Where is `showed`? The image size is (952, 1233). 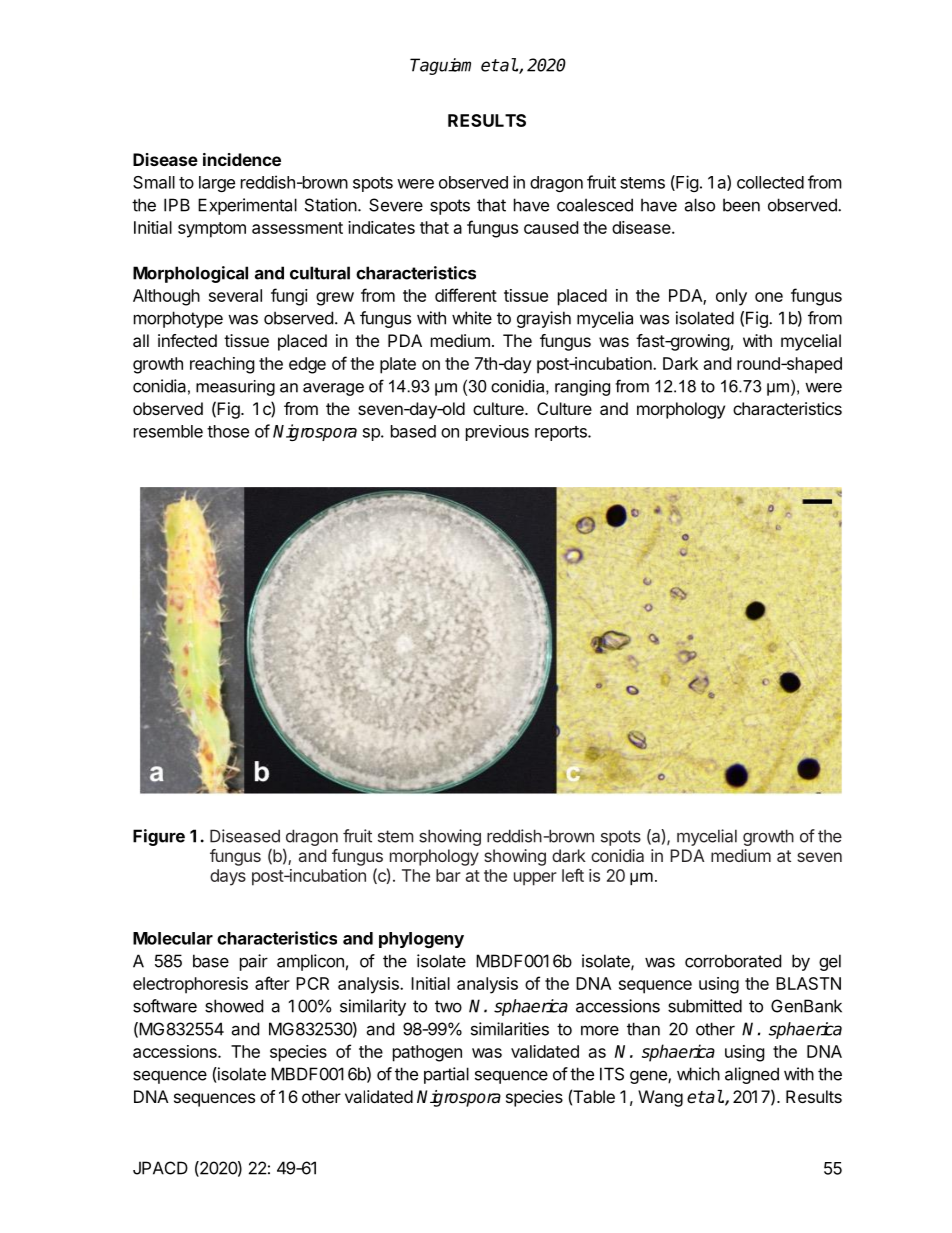
showed is located at coordinates (234, 1006).
